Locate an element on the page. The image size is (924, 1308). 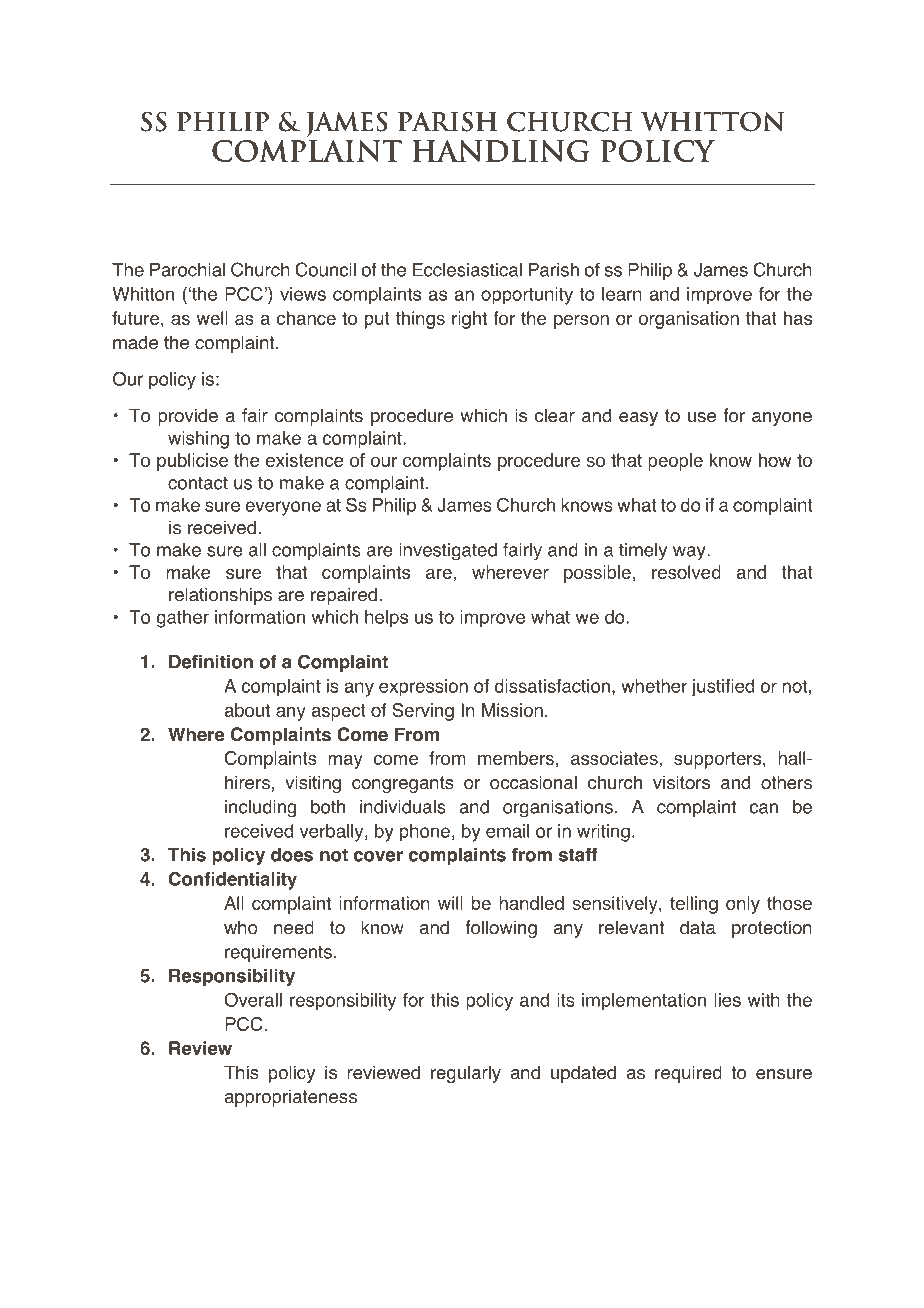
telling is located at coordinates (694, 905).
